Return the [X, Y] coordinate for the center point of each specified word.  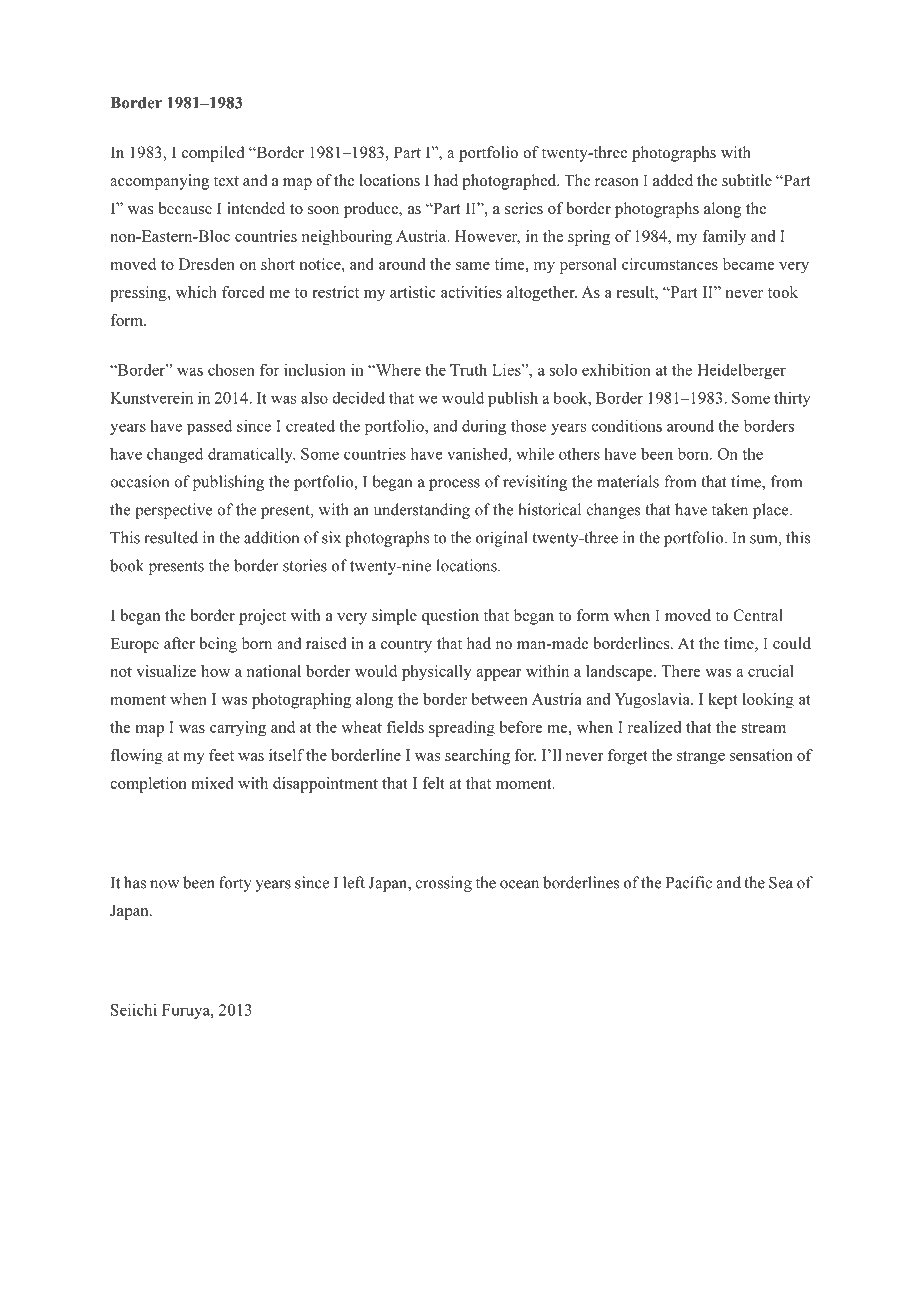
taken [730, 509]
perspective [173, 511]
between [499, 699]
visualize [166, 671]
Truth [468, 370]
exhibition [616, 370]
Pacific [689, 882]
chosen [231, 370]
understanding [422, 511]
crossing [443, 884]
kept [723, 701]
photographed [510, 182]
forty [235, 884]
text [226, 181]
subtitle [747, 180]
